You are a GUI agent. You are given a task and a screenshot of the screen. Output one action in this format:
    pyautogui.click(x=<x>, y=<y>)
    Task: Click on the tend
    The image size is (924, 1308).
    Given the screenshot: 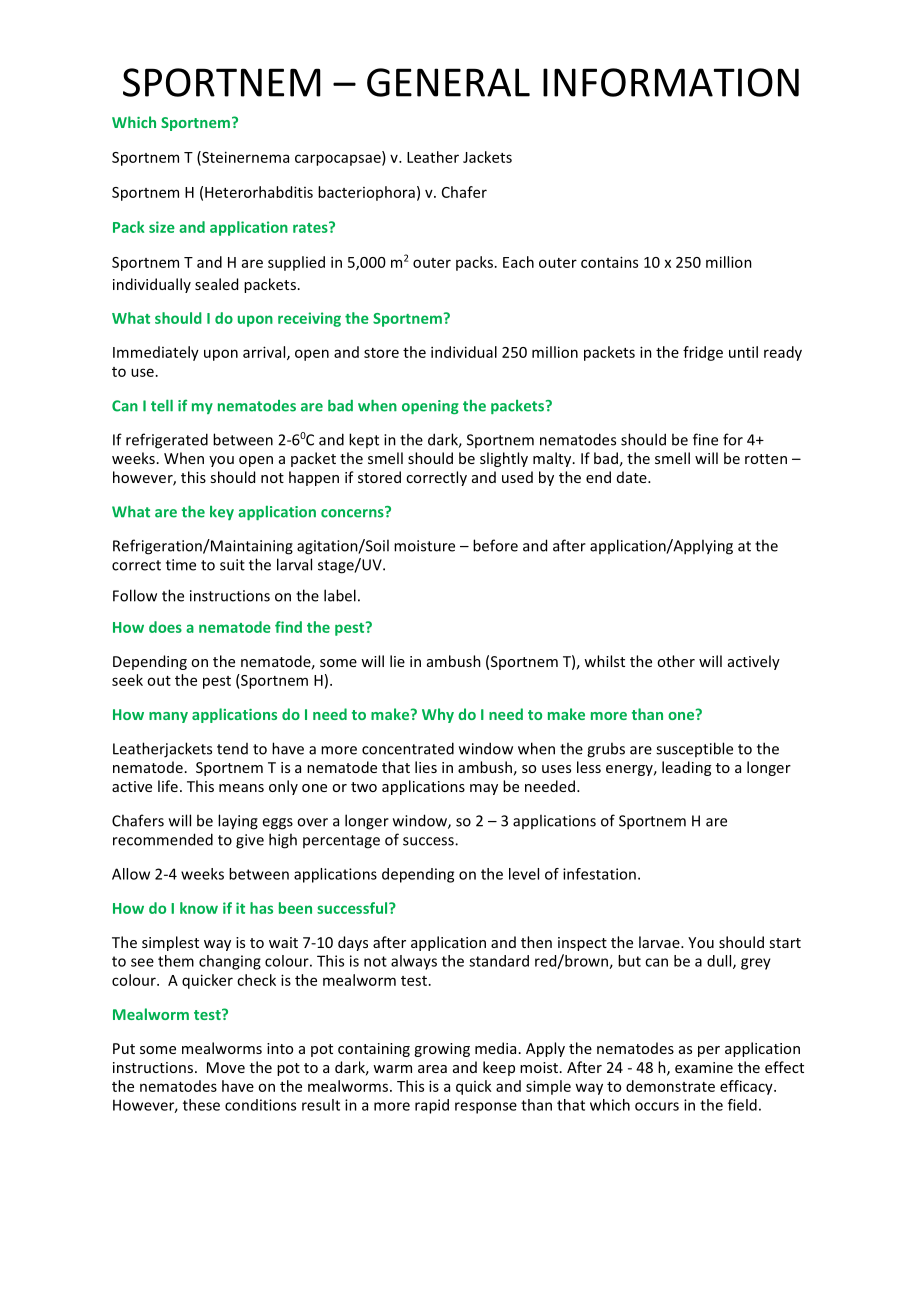 What is the action you would take?
    pyautogui.click(x=232, y=749)
